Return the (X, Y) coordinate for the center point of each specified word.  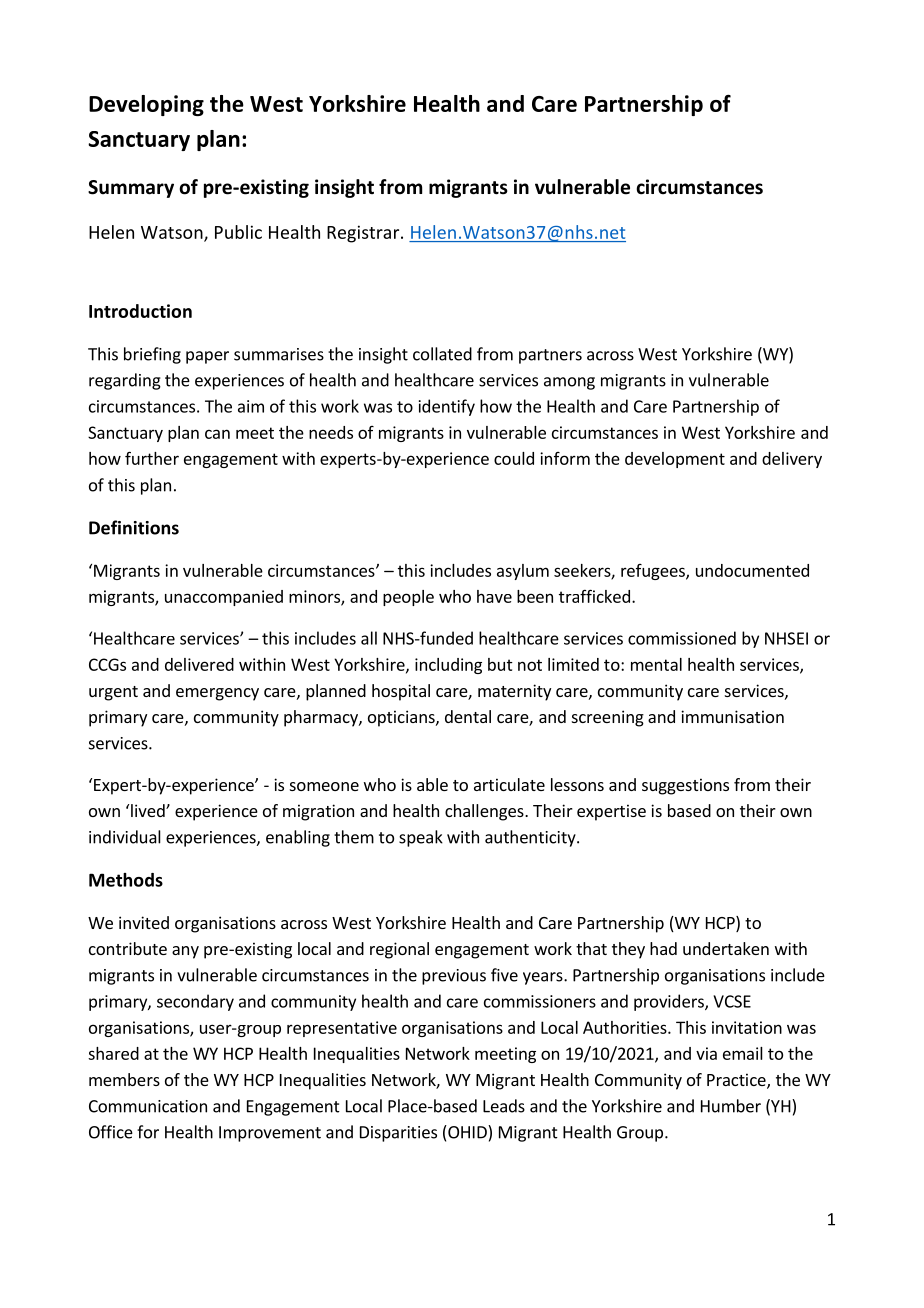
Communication (148, 1106)
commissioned (682, 638)
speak (421, 838)
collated (442, 354)
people (408, 598)
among (569, 383)
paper (207, 357)
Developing (146, 105)
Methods (126, 880)
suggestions (685, 786)
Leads (504, 1106)
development (675, 460)
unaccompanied (224, 598)
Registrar (364, 234)
